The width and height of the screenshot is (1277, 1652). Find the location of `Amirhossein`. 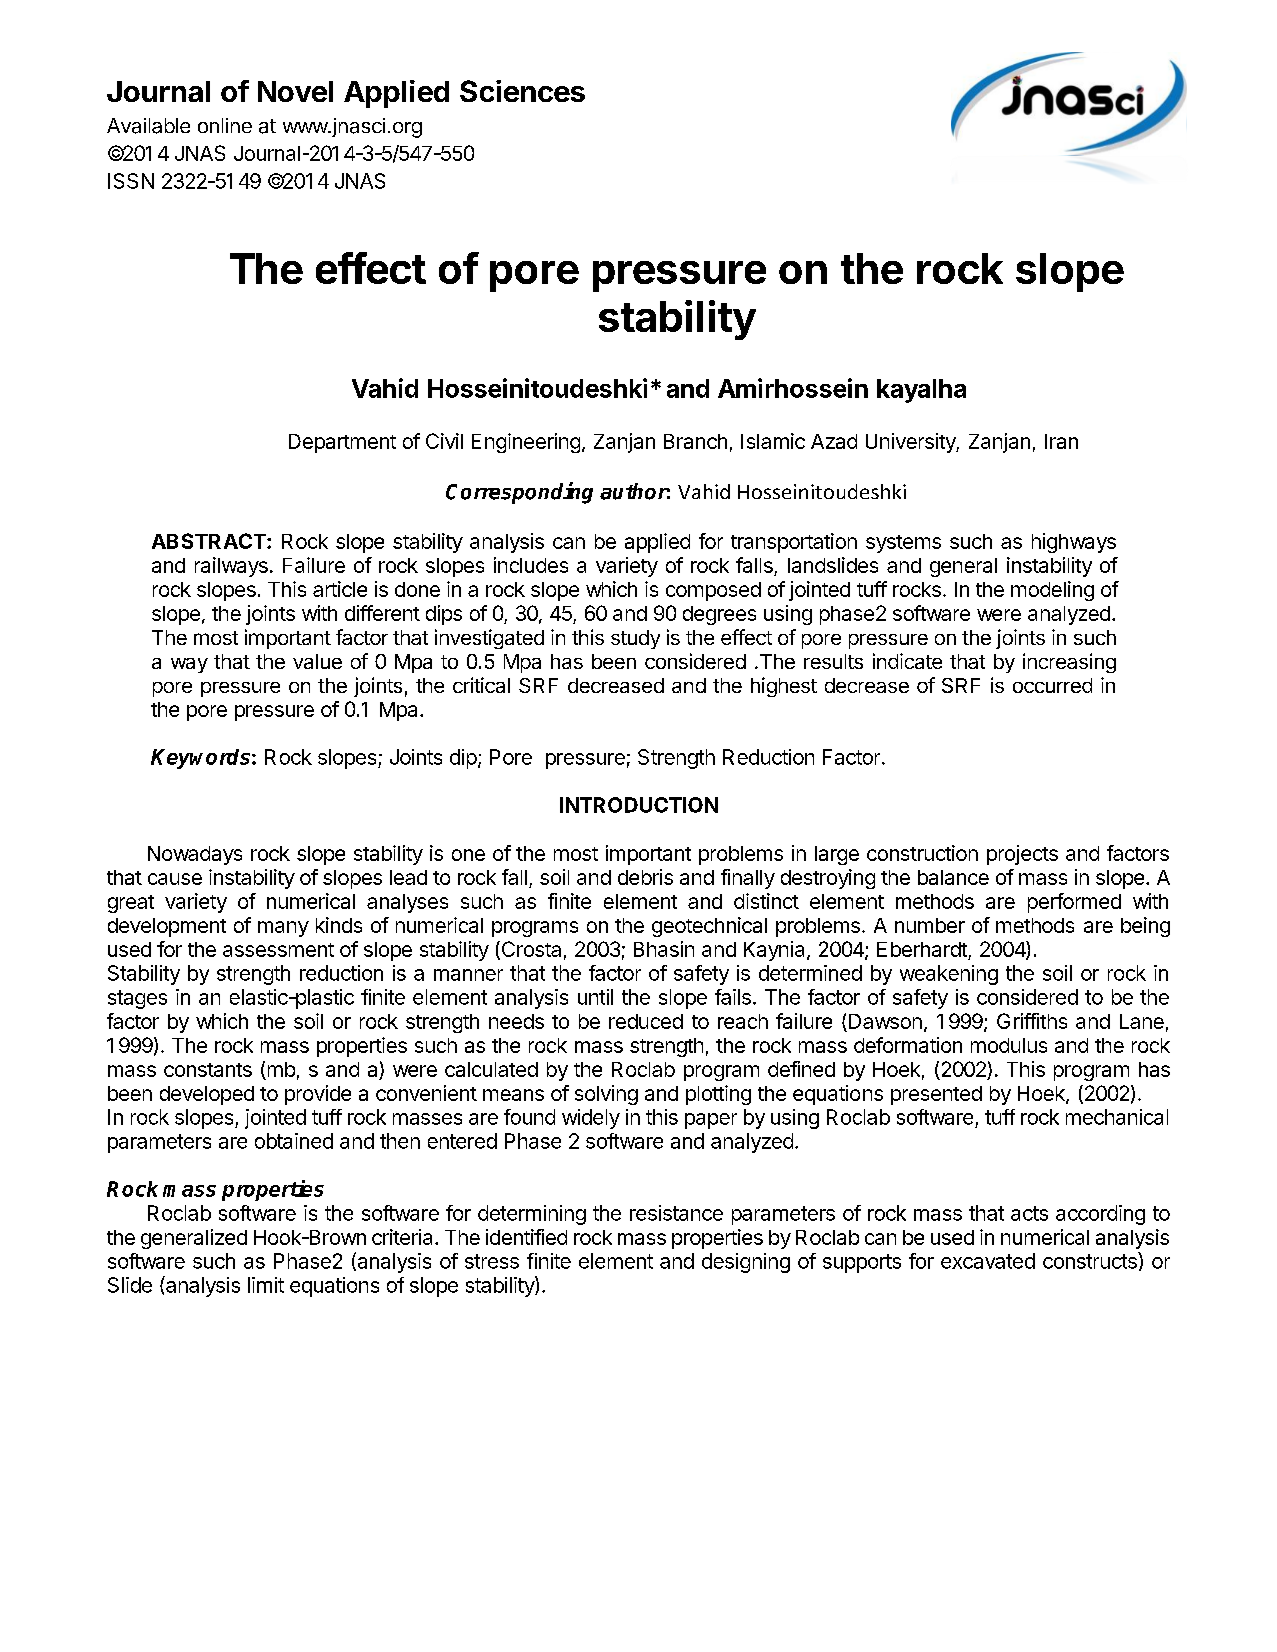

Amirhossein is located at coordinates (793, 388).
